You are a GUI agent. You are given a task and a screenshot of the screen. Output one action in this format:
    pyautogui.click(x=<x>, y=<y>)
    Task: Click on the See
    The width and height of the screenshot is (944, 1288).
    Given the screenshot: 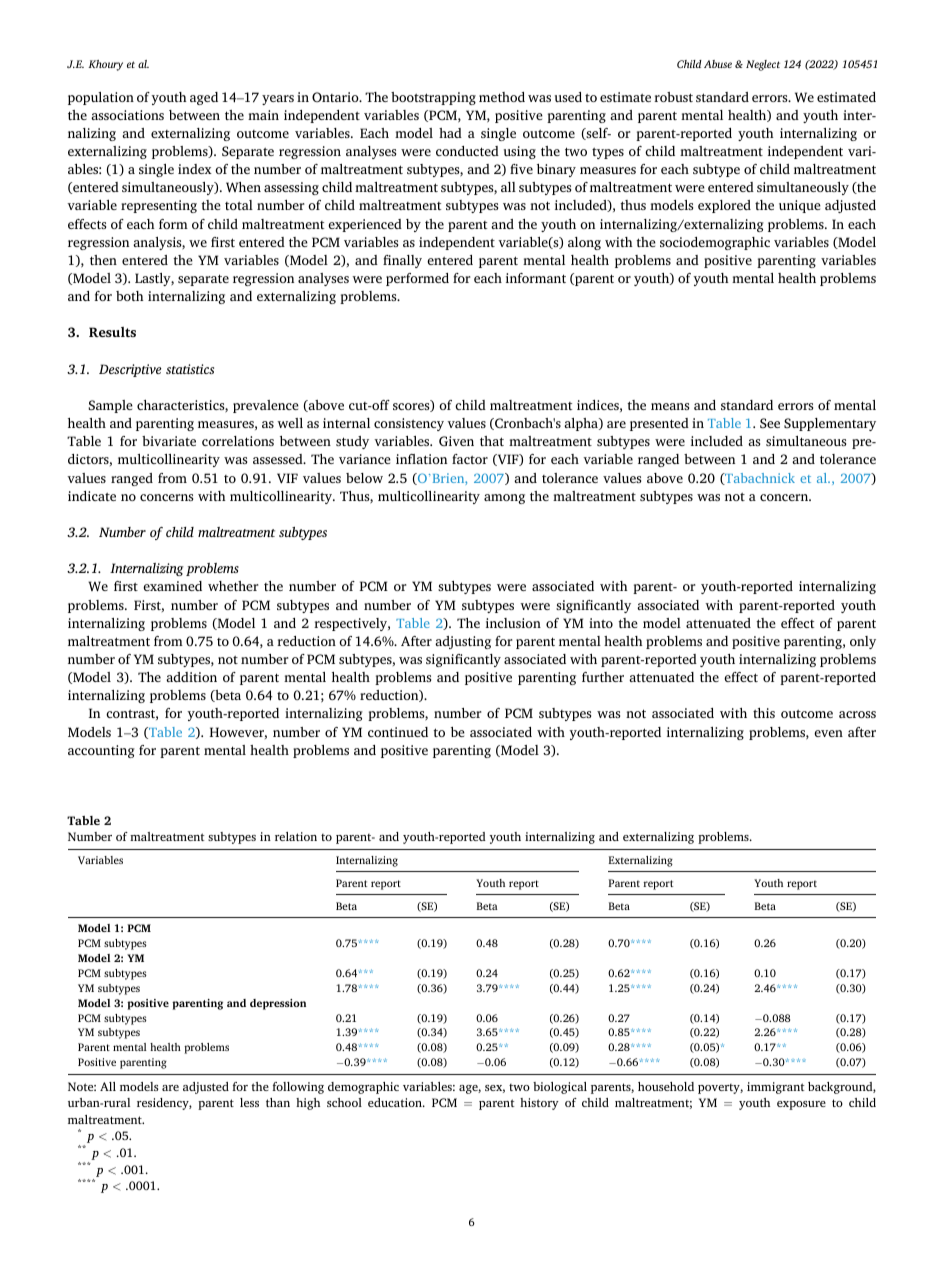 What is the action you would take?
    pyautogui.click(x=770, y=423)
